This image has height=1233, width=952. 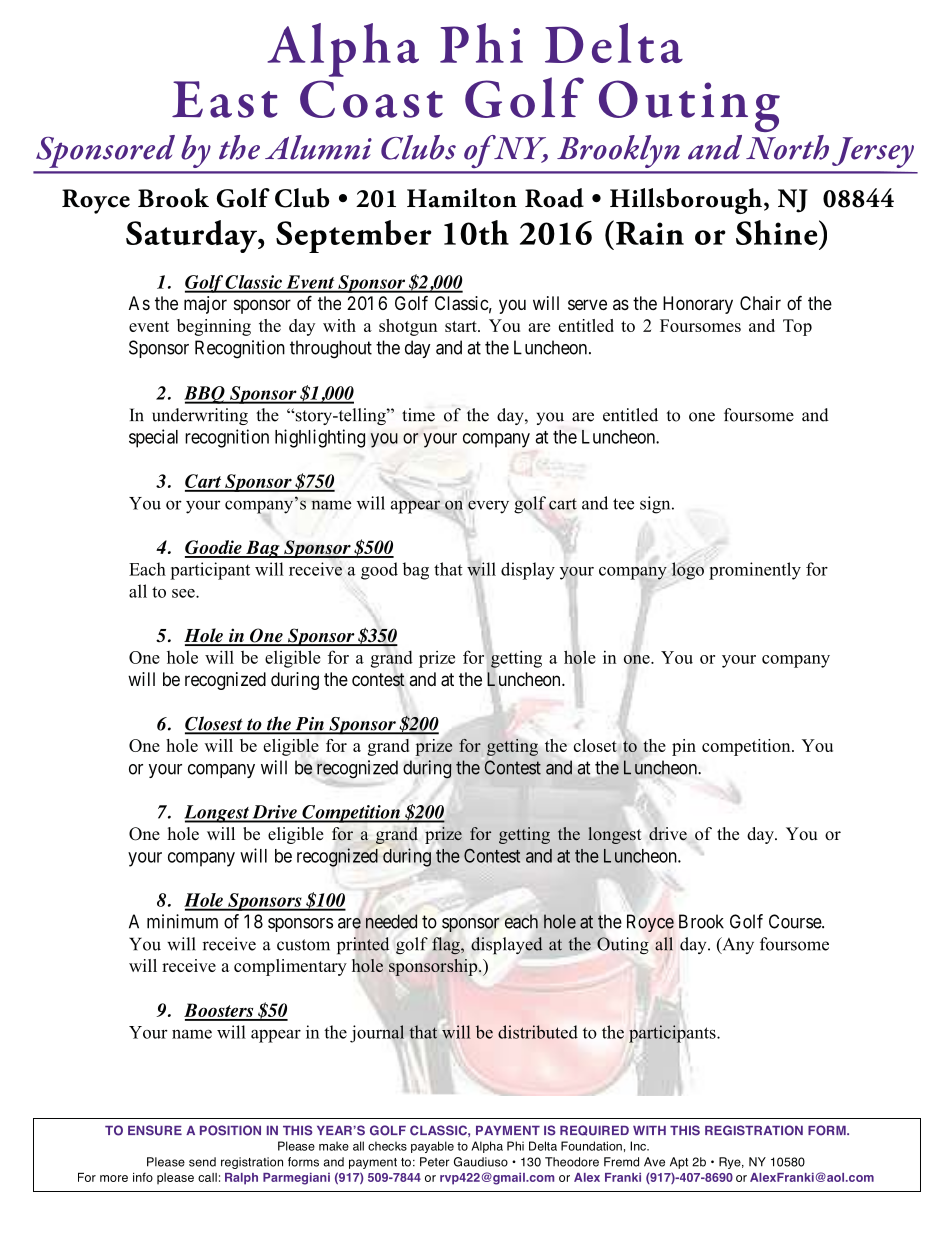 I want to click on Phi, so click(x=481, y=43).
